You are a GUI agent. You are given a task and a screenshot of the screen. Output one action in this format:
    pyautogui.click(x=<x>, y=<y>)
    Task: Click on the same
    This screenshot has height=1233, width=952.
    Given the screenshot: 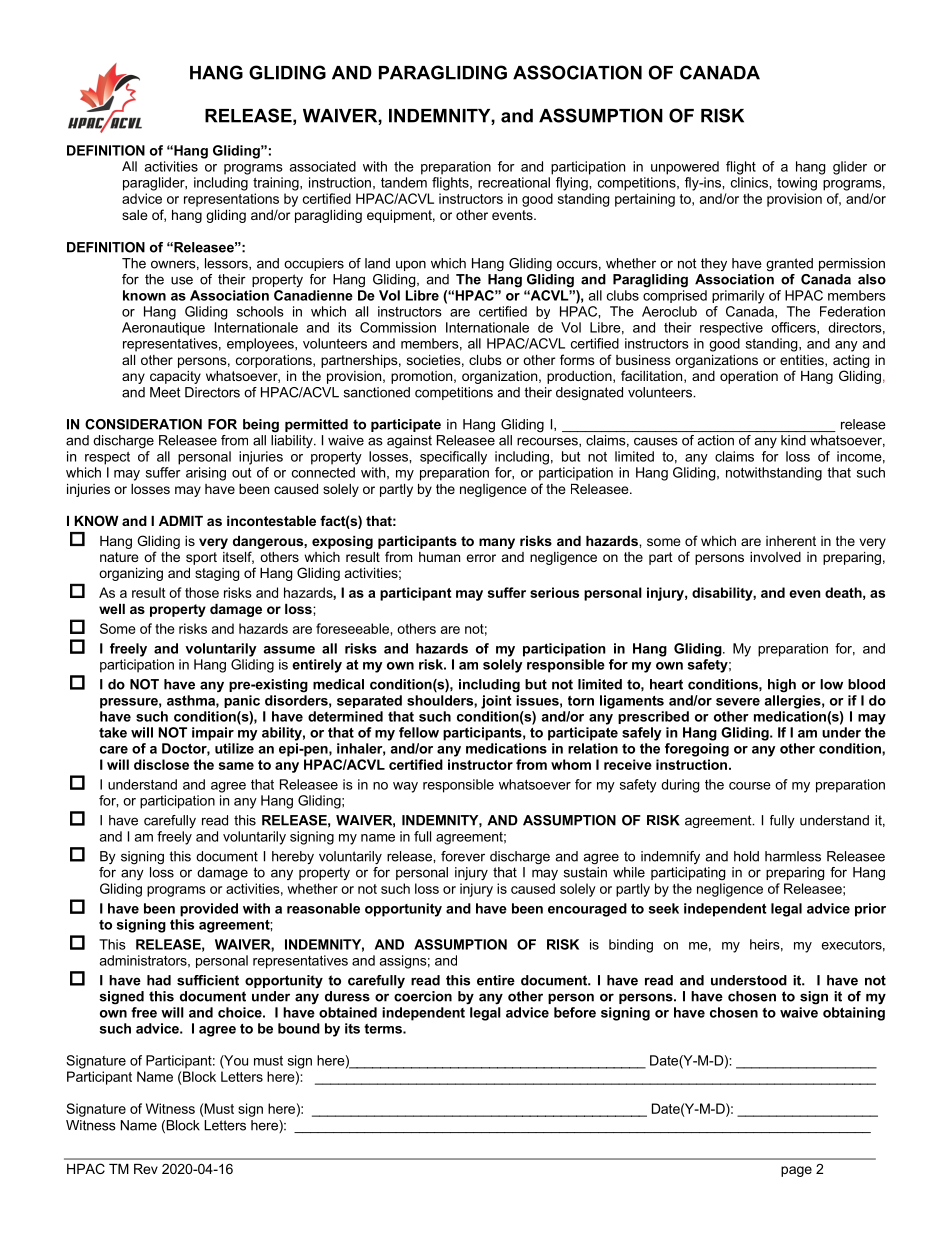 What is the action you would take?
    pyautogui.click(x=236, y=766)
